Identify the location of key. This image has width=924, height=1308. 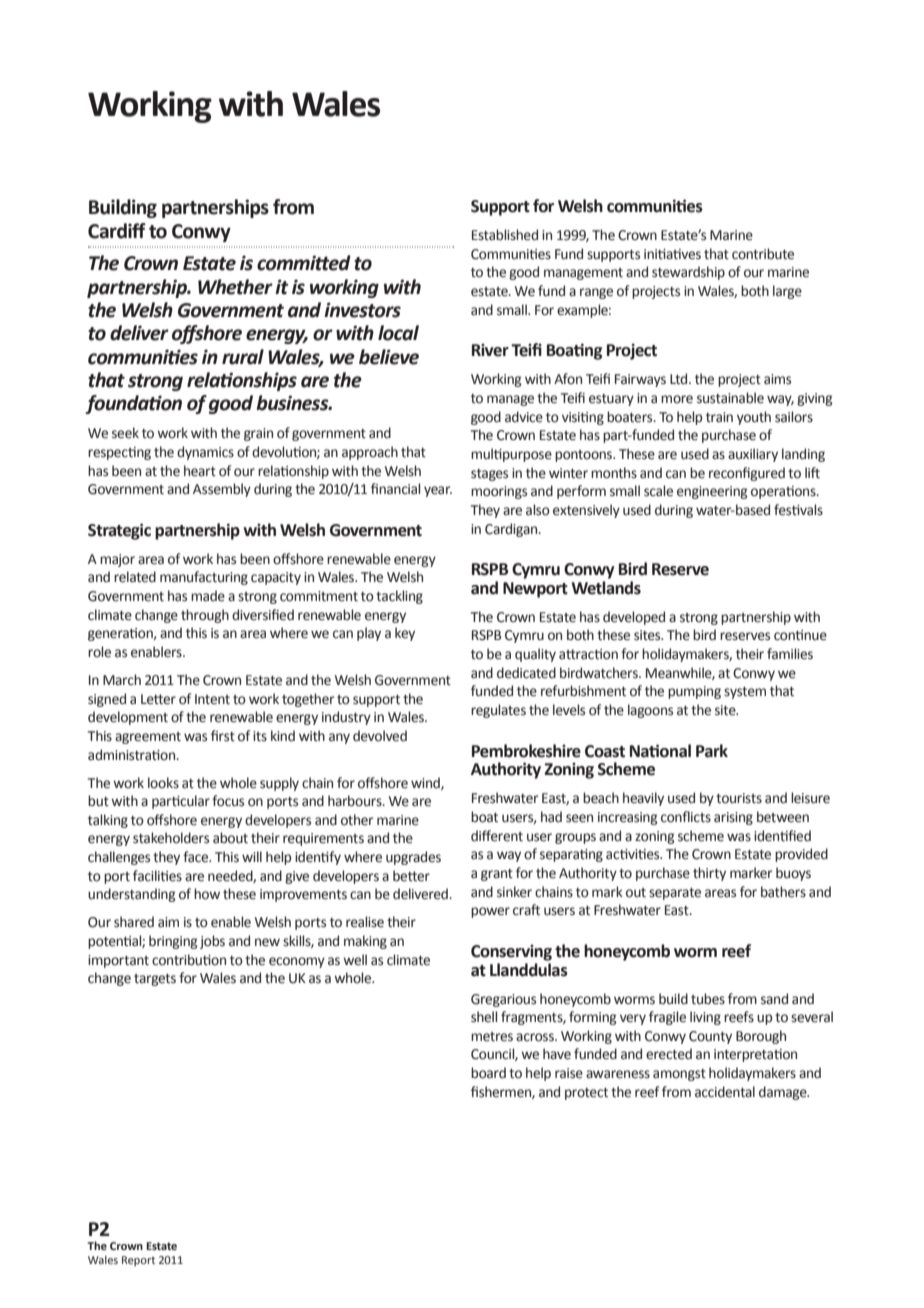
(405, 634).
